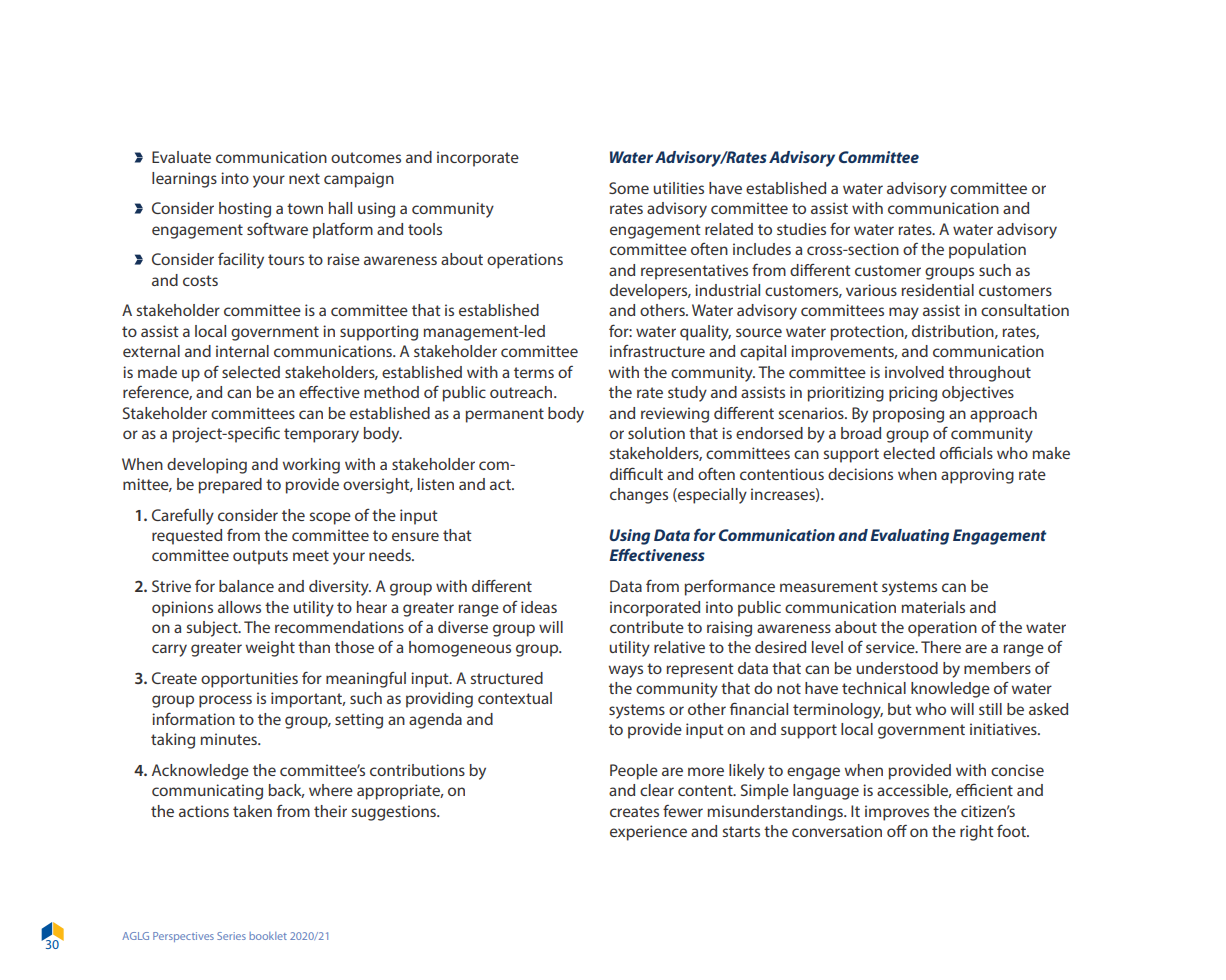 The height and width of the image is (980, 1226). Describe the element at coordinates (648, 833) in the image. I see `experience` at that location.
